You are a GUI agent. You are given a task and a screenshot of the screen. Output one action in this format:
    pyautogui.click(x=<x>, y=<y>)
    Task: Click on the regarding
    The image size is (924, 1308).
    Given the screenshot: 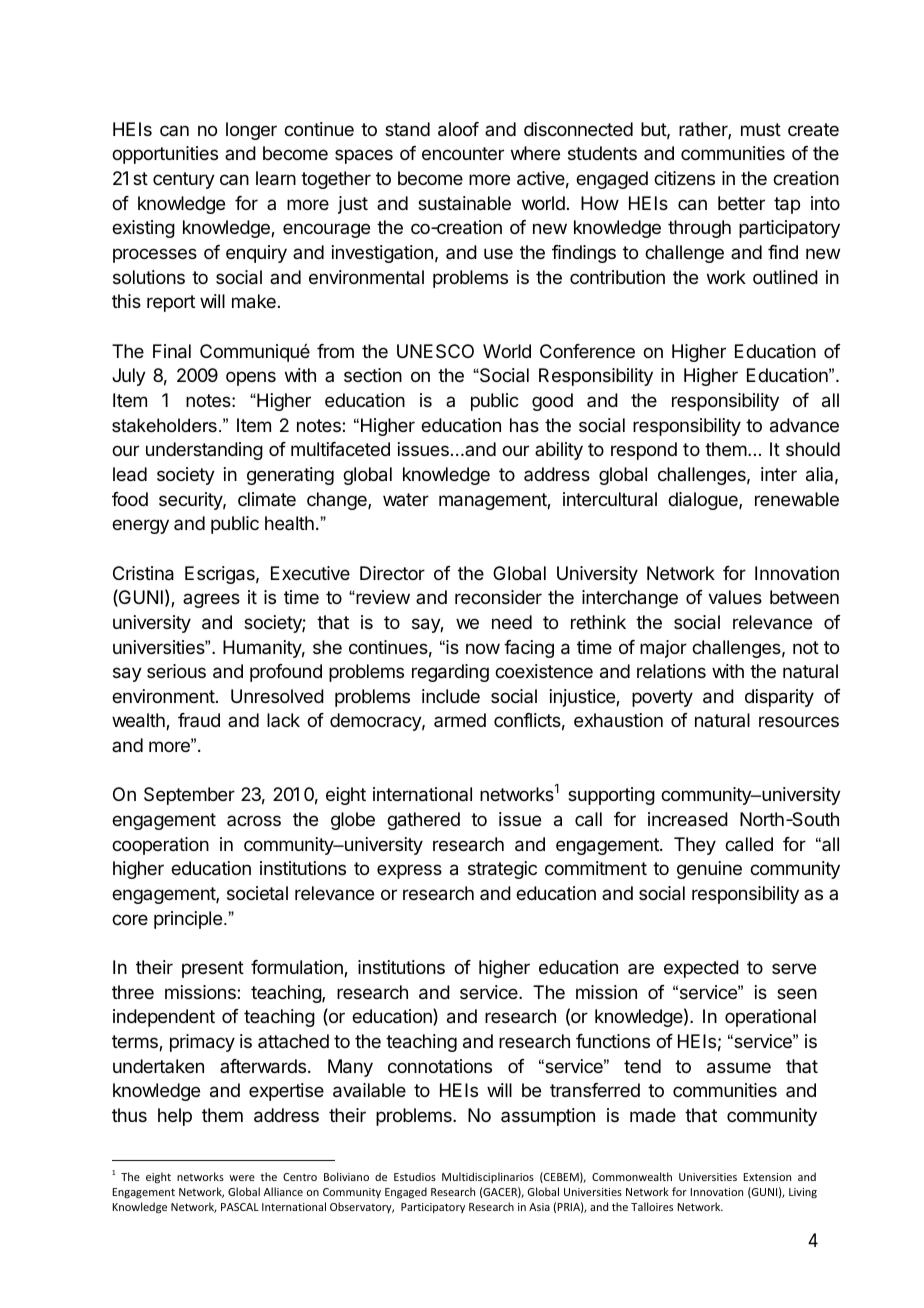 What is the action you would take?
    pyautogui.click(x=450, y=673)
